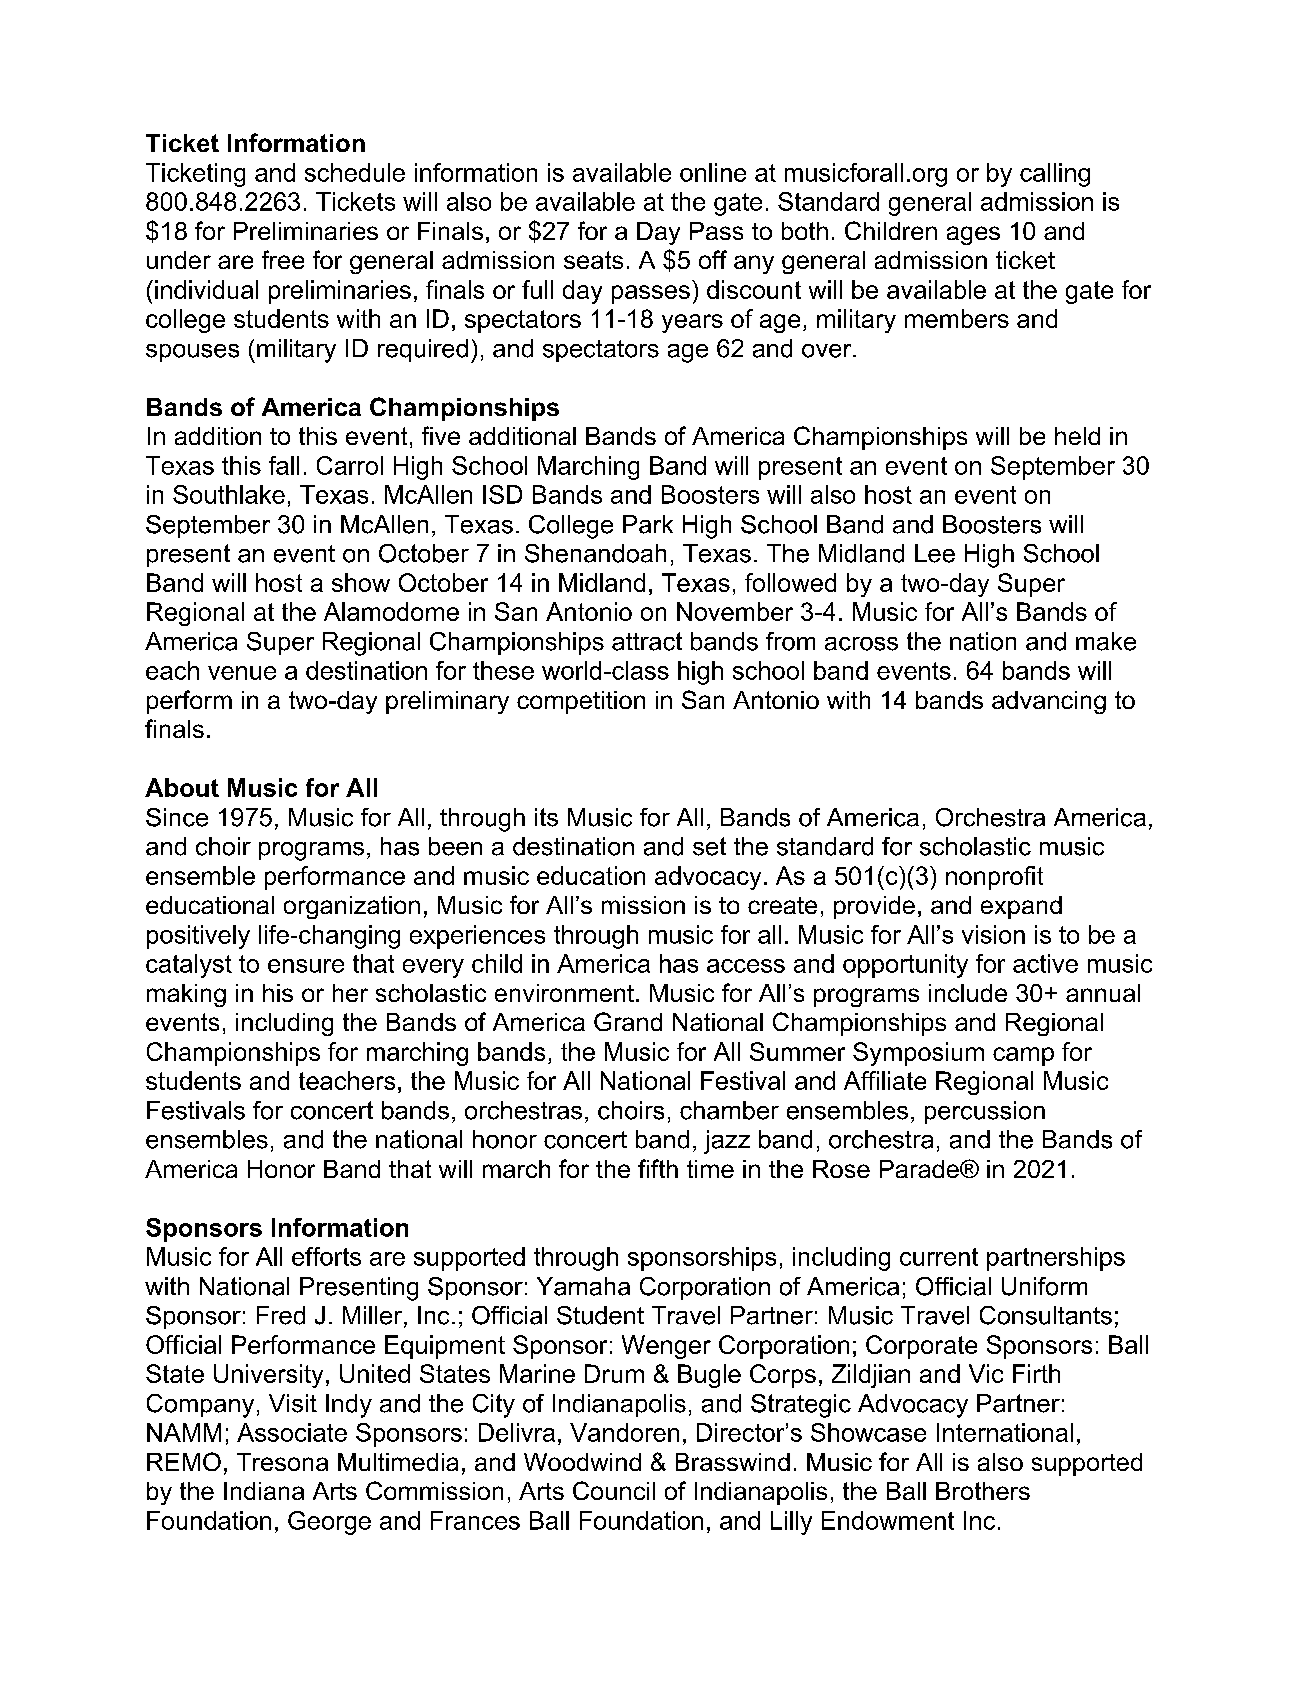 The width and height of the image is (1300, 1682). Describe the element at coordinates (283, 259) in the image. I see `free` at that location.
